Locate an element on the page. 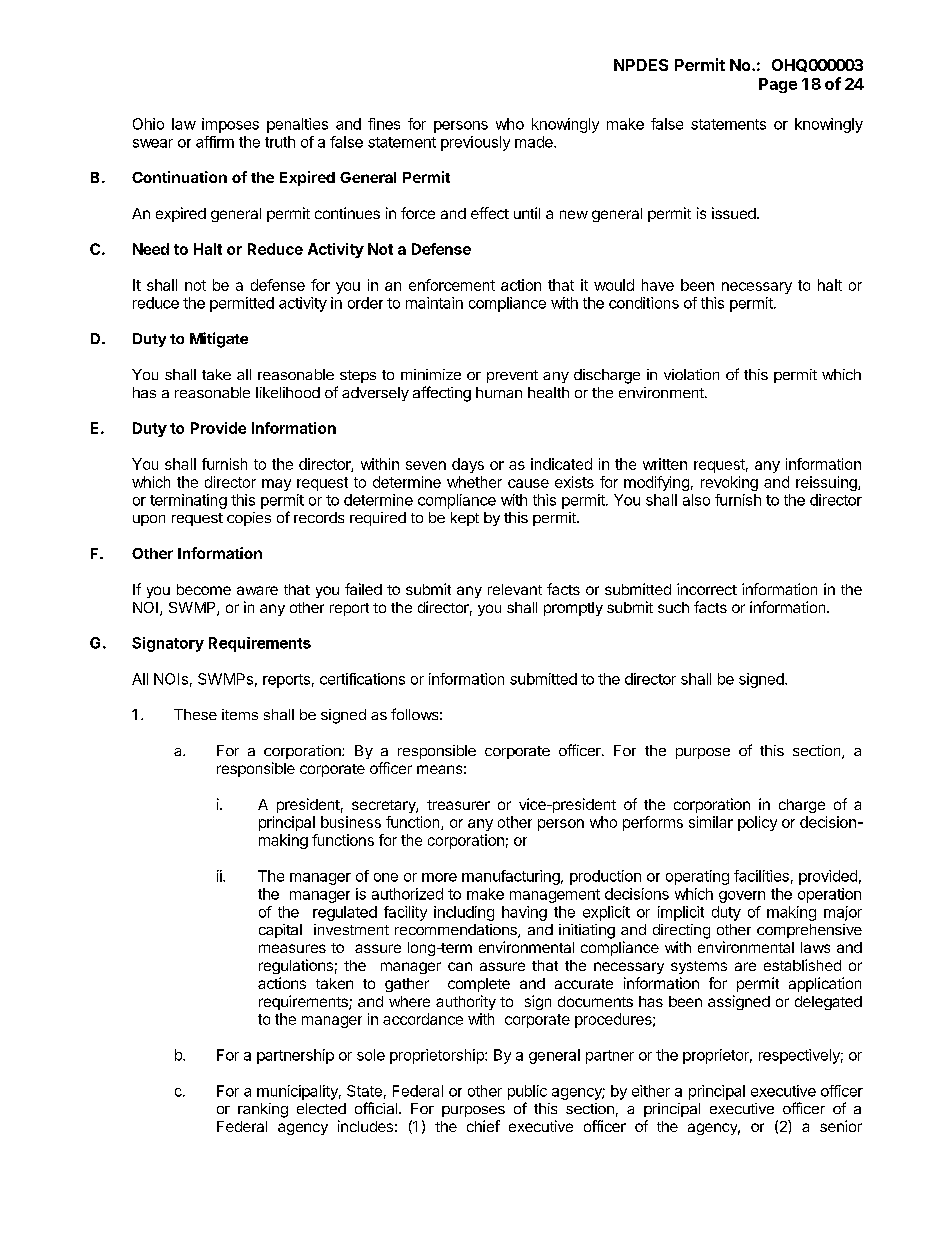 This image has width=952, height=1233. imposes is located at coordinates (230, 125).
